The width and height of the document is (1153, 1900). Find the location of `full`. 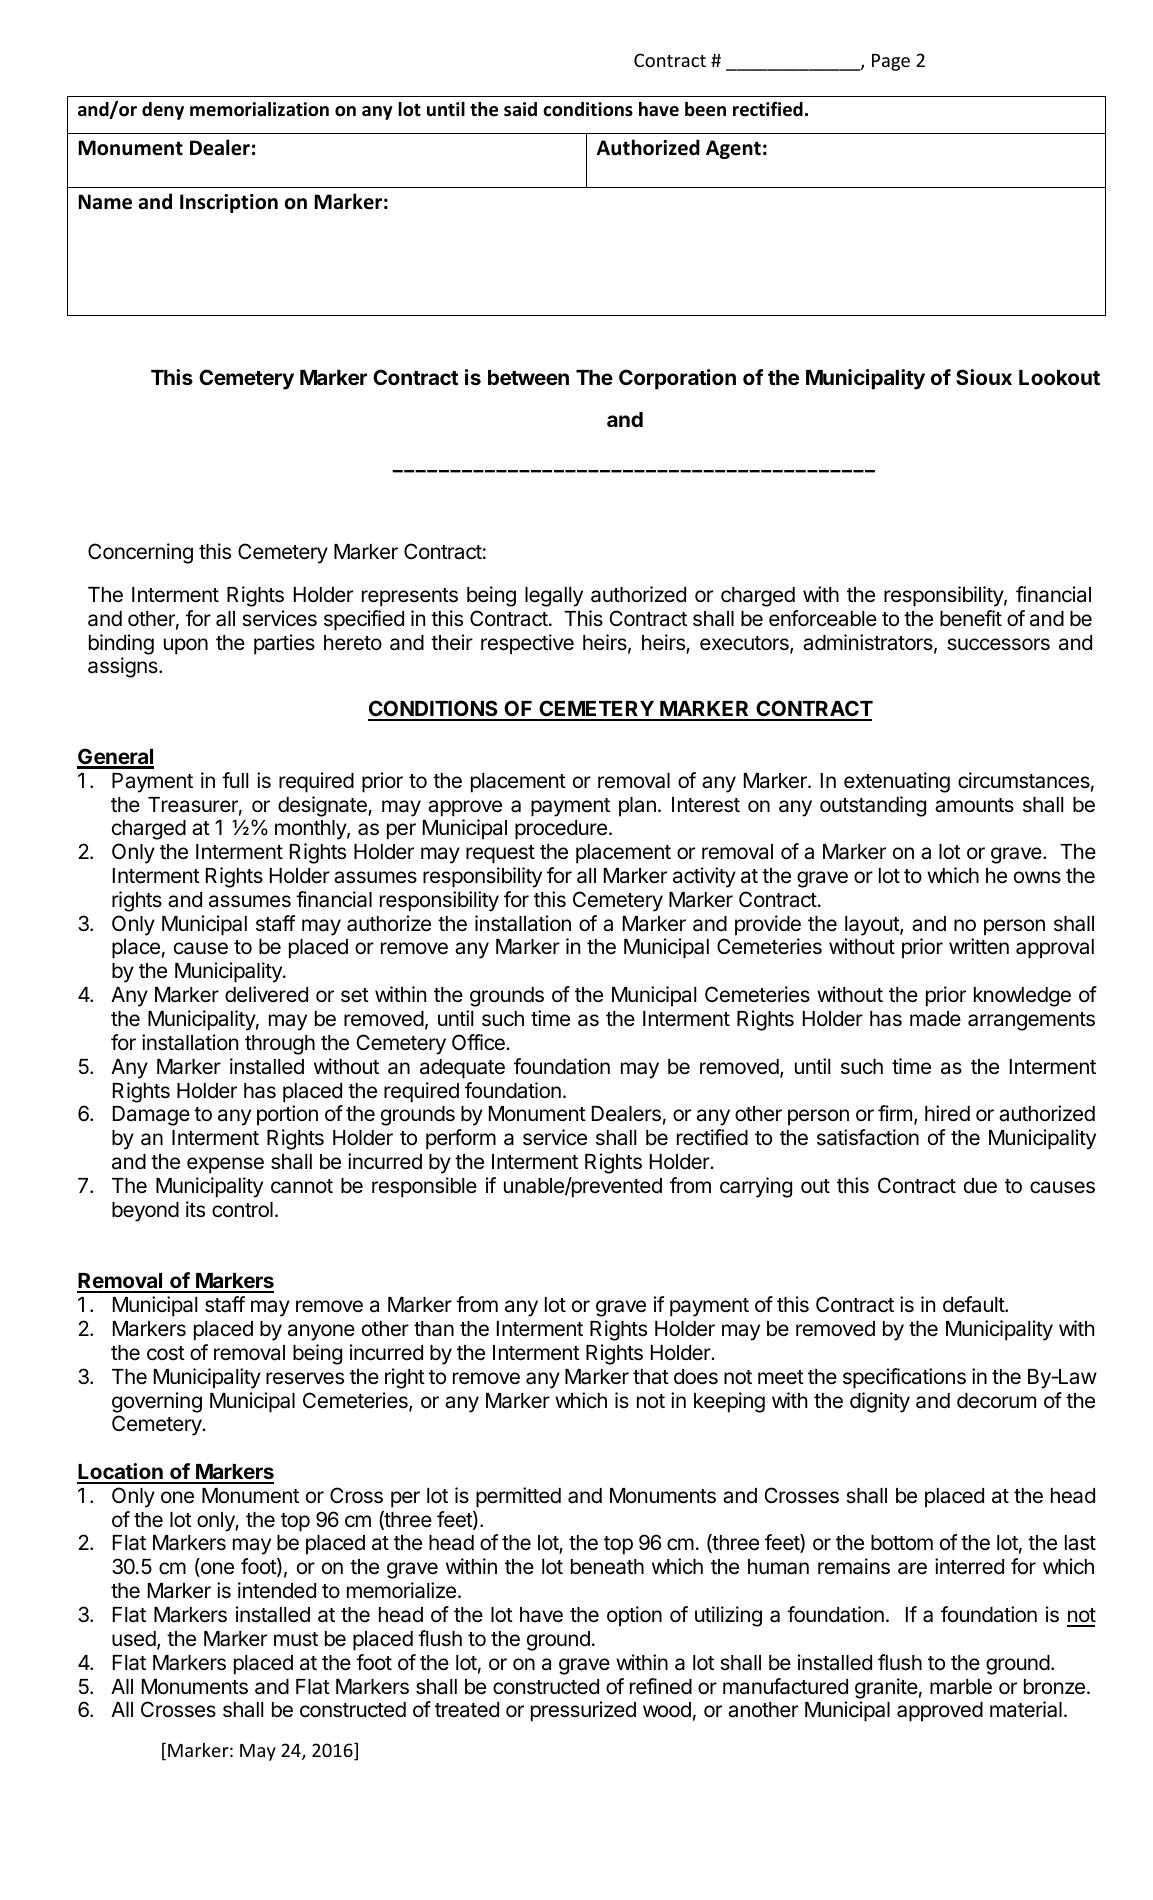

full is located at coordinates (235, 780).
